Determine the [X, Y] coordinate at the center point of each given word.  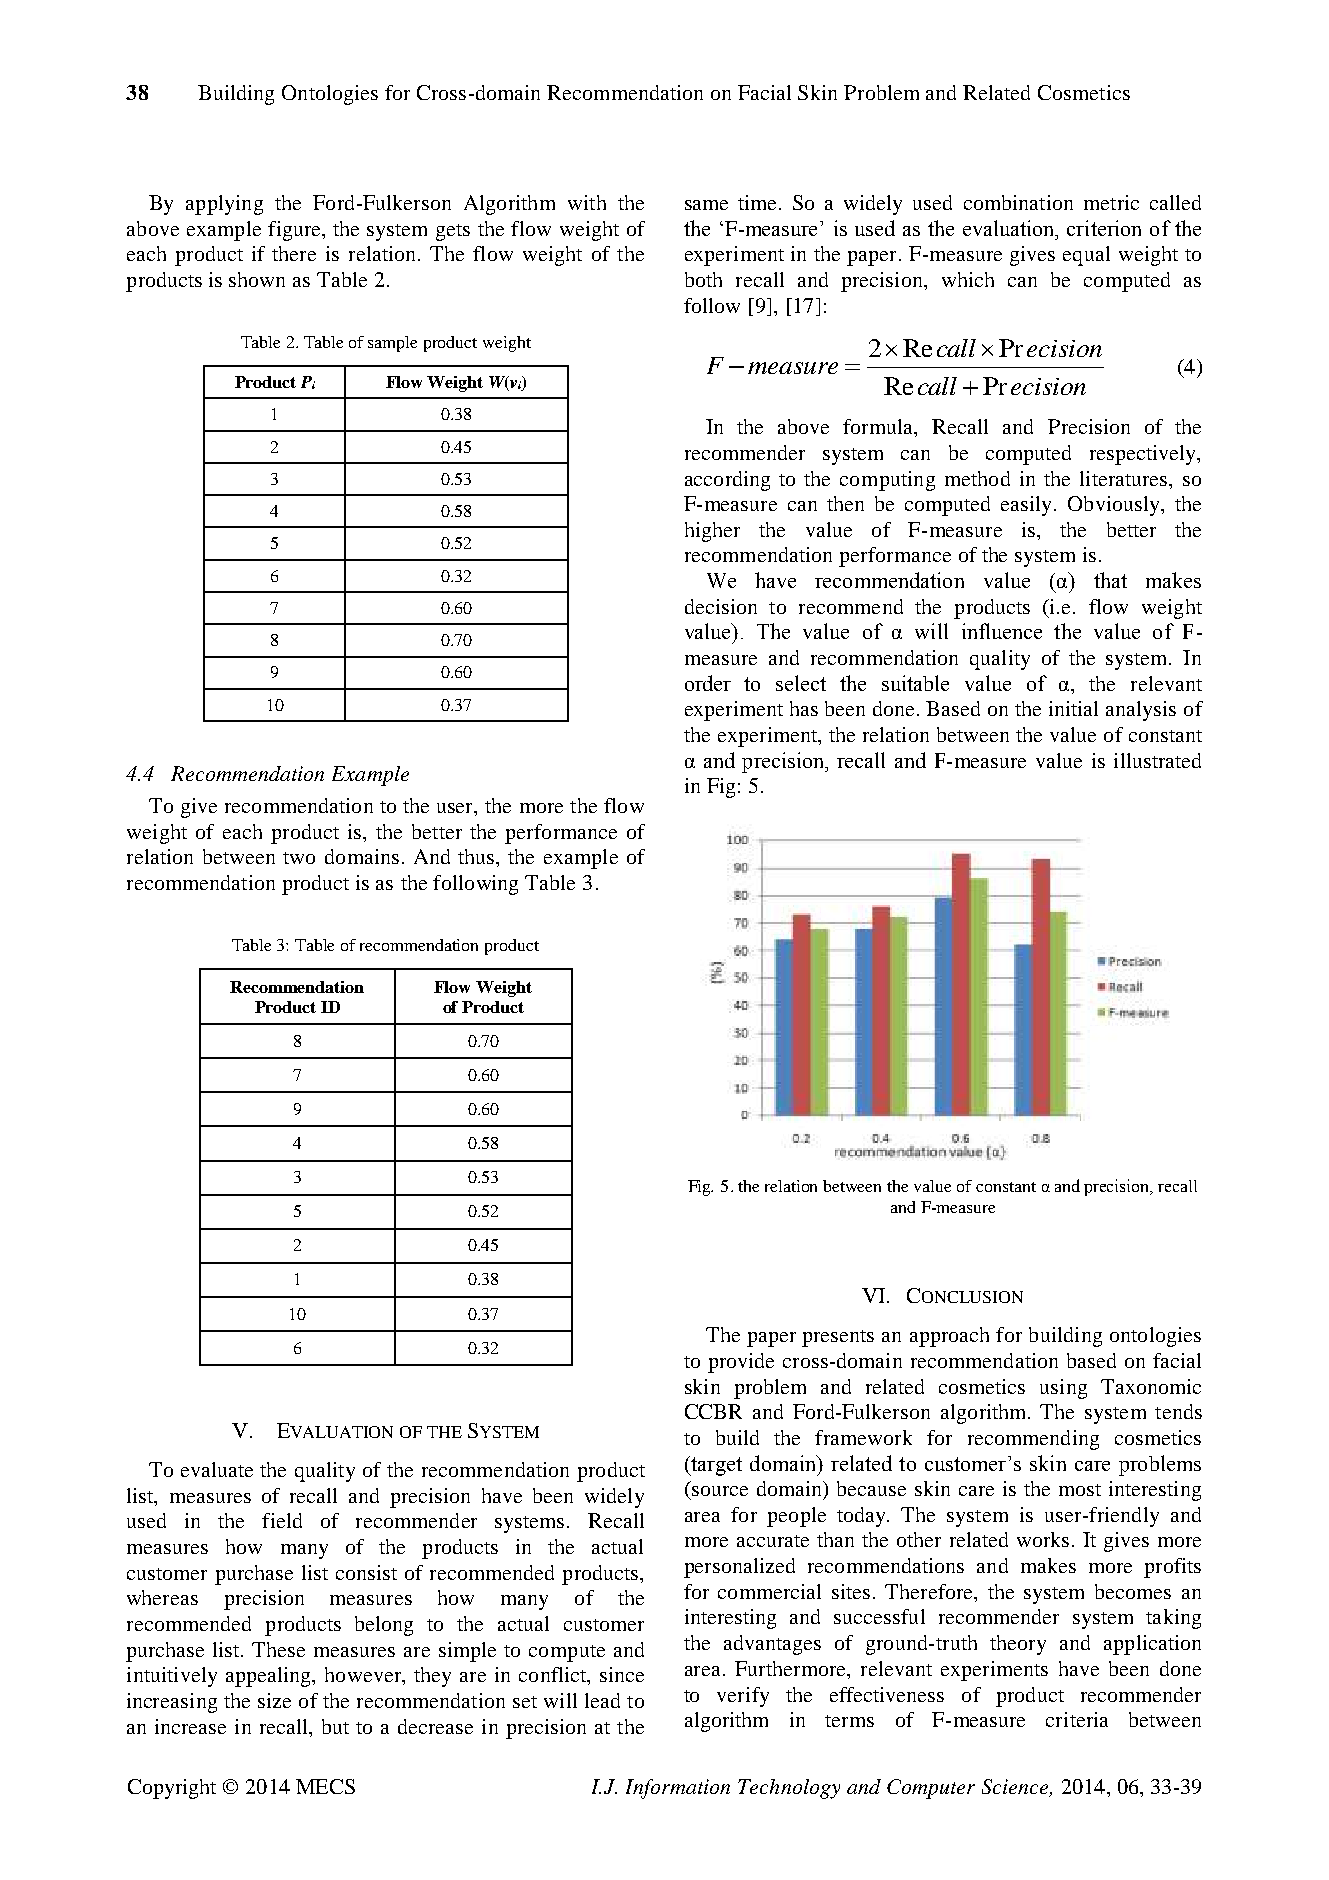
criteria [1077, 1719]
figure [295, 231]
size [274, 1700]
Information [678, 1789]
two [299, 858]
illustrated [1157, 760]
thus [477, 856]
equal [1086, 256]
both [703, 279]
